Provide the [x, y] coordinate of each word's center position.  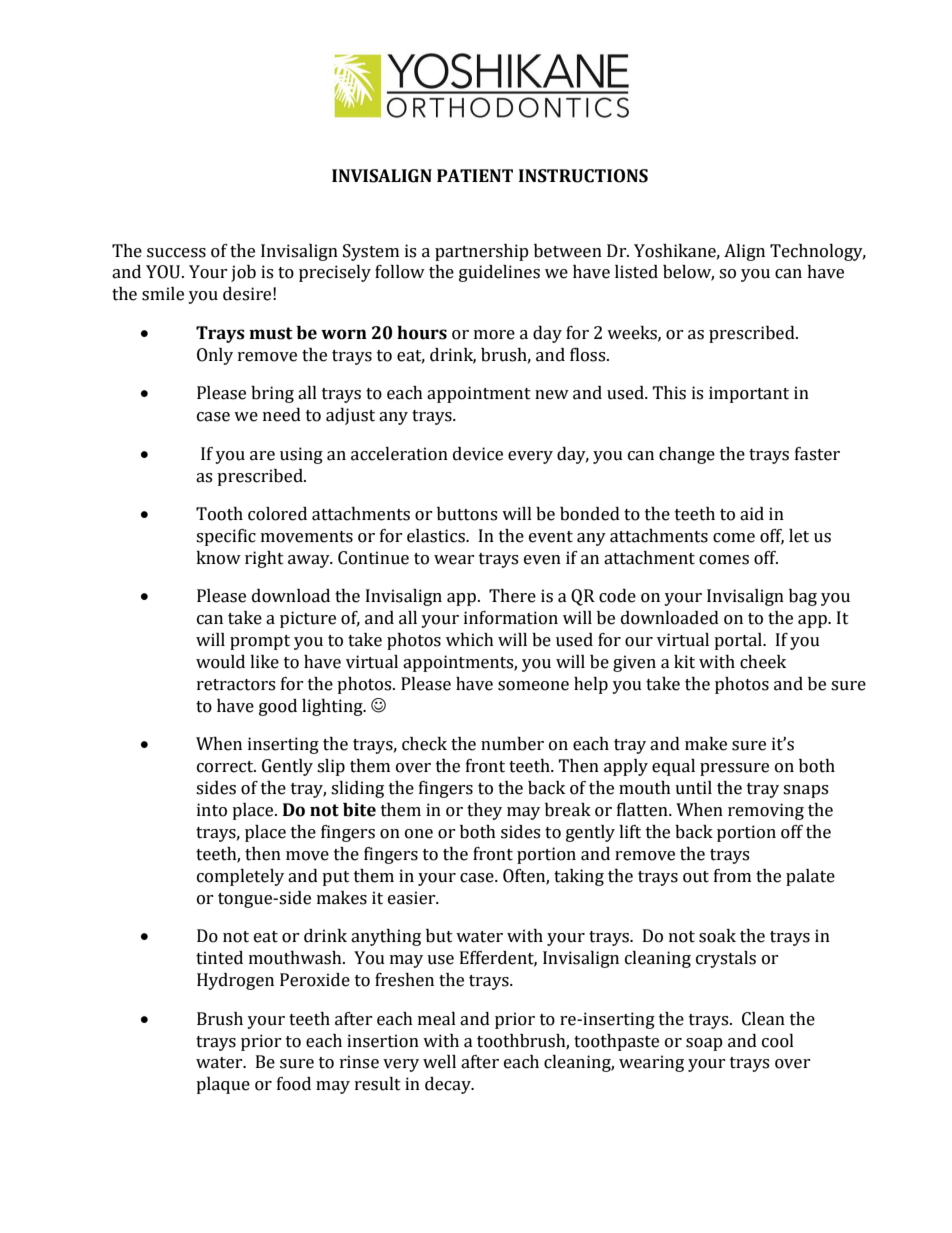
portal [739, 641]
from [732, 876]
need [282, 415]
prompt [260, 642]
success [176, 253]
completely [240, 877]
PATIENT [475, 175]
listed [636, 272]
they [484, 811]
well [439, 1062]
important [749, 394]
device [478, 454]
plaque [223, 1085]
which [470, 640]
